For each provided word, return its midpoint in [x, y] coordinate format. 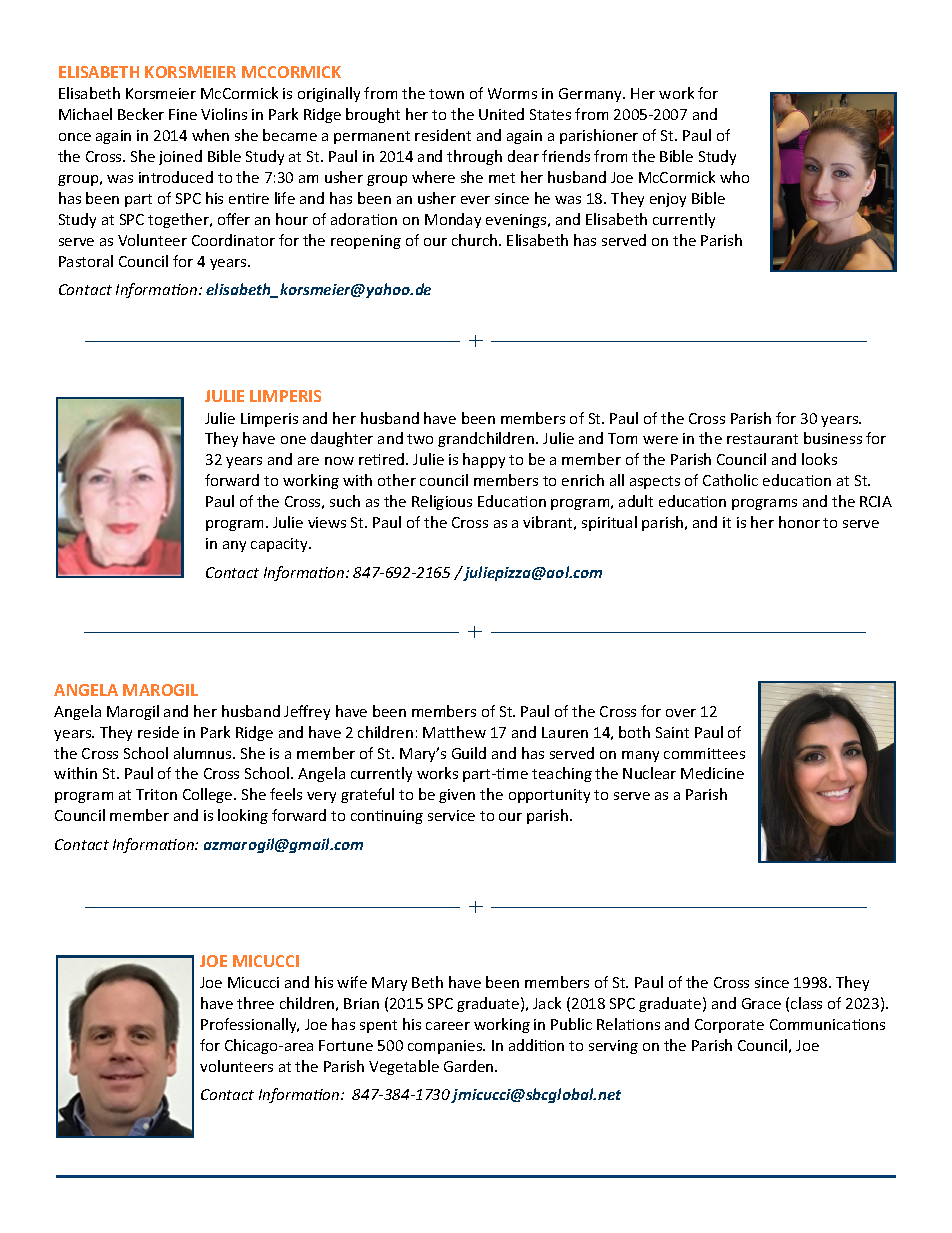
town [446, 94]
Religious [442, 502]
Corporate [729, 1026]
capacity [280, 545]
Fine [183, 114]
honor [799, 522]
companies [446, 1047]
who [734, 177]
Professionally [250, 1025]
